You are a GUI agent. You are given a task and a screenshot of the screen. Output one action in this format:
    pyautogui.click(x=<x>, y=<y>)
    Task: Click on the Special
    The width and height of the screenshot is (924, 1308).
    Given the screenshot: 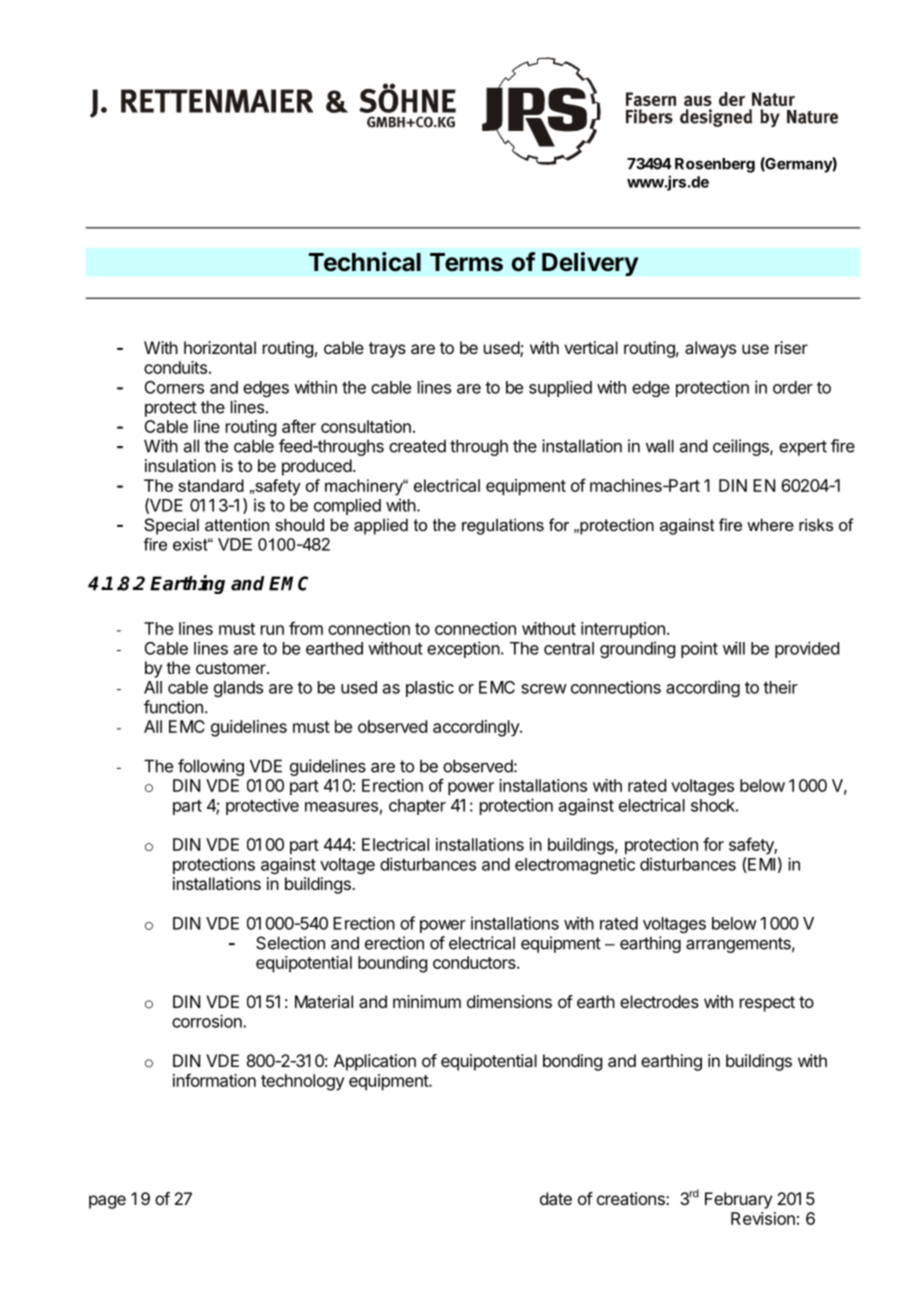 What is the action you would take?
    pyautogui.click(x=171, y=526)
